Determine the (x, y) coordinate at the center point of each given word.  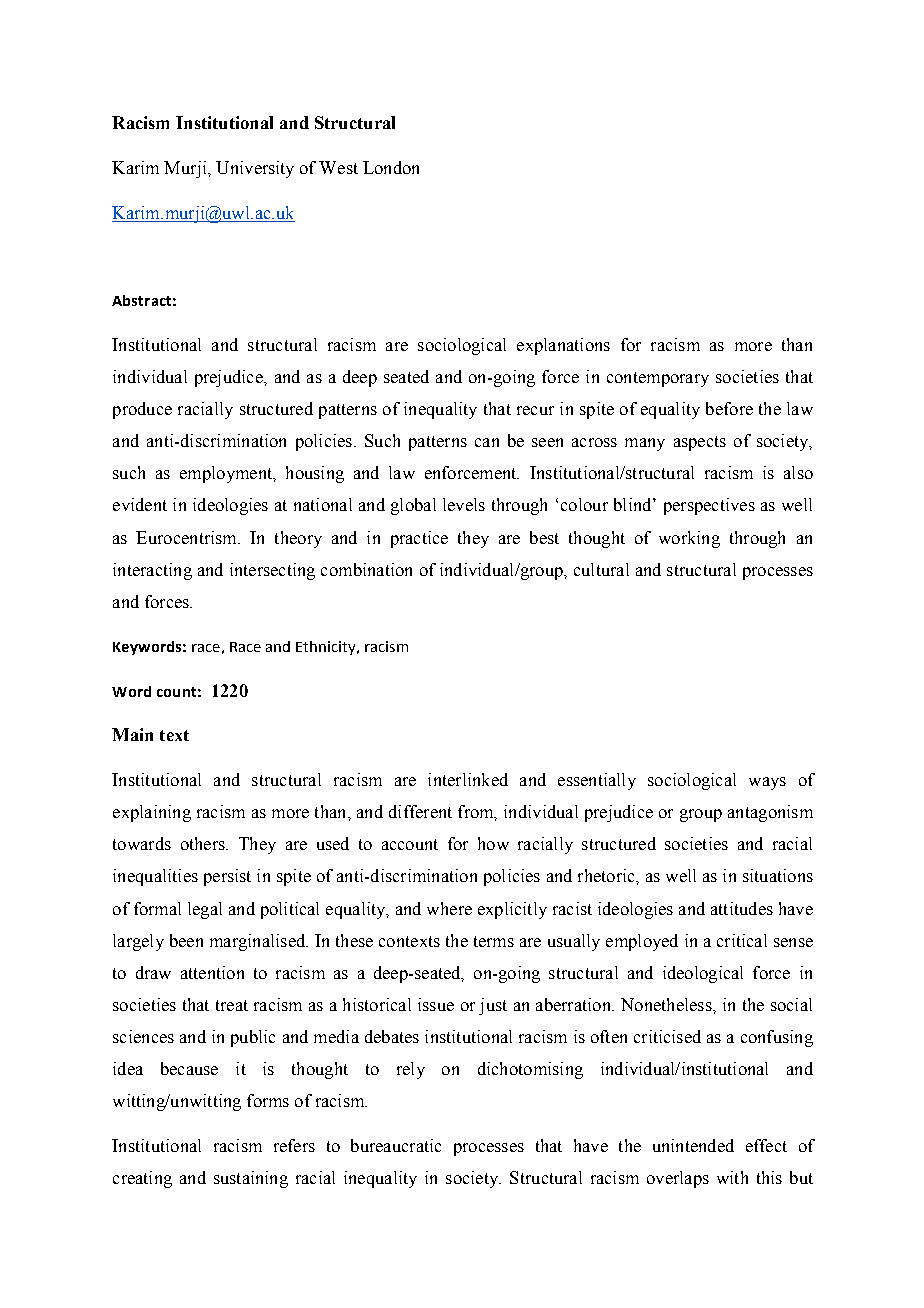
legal (205, 910)
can (487, 442)
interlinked (468, 779)
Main (132, 734)
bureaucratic (396, 1145)
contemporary (658, 379)
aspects (700, 443)
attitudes (742, 908)
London (391, 167)
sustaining (251, 1179)
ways (767, 783)
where (449, 908)
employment (227, 474)
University (255, 169)
